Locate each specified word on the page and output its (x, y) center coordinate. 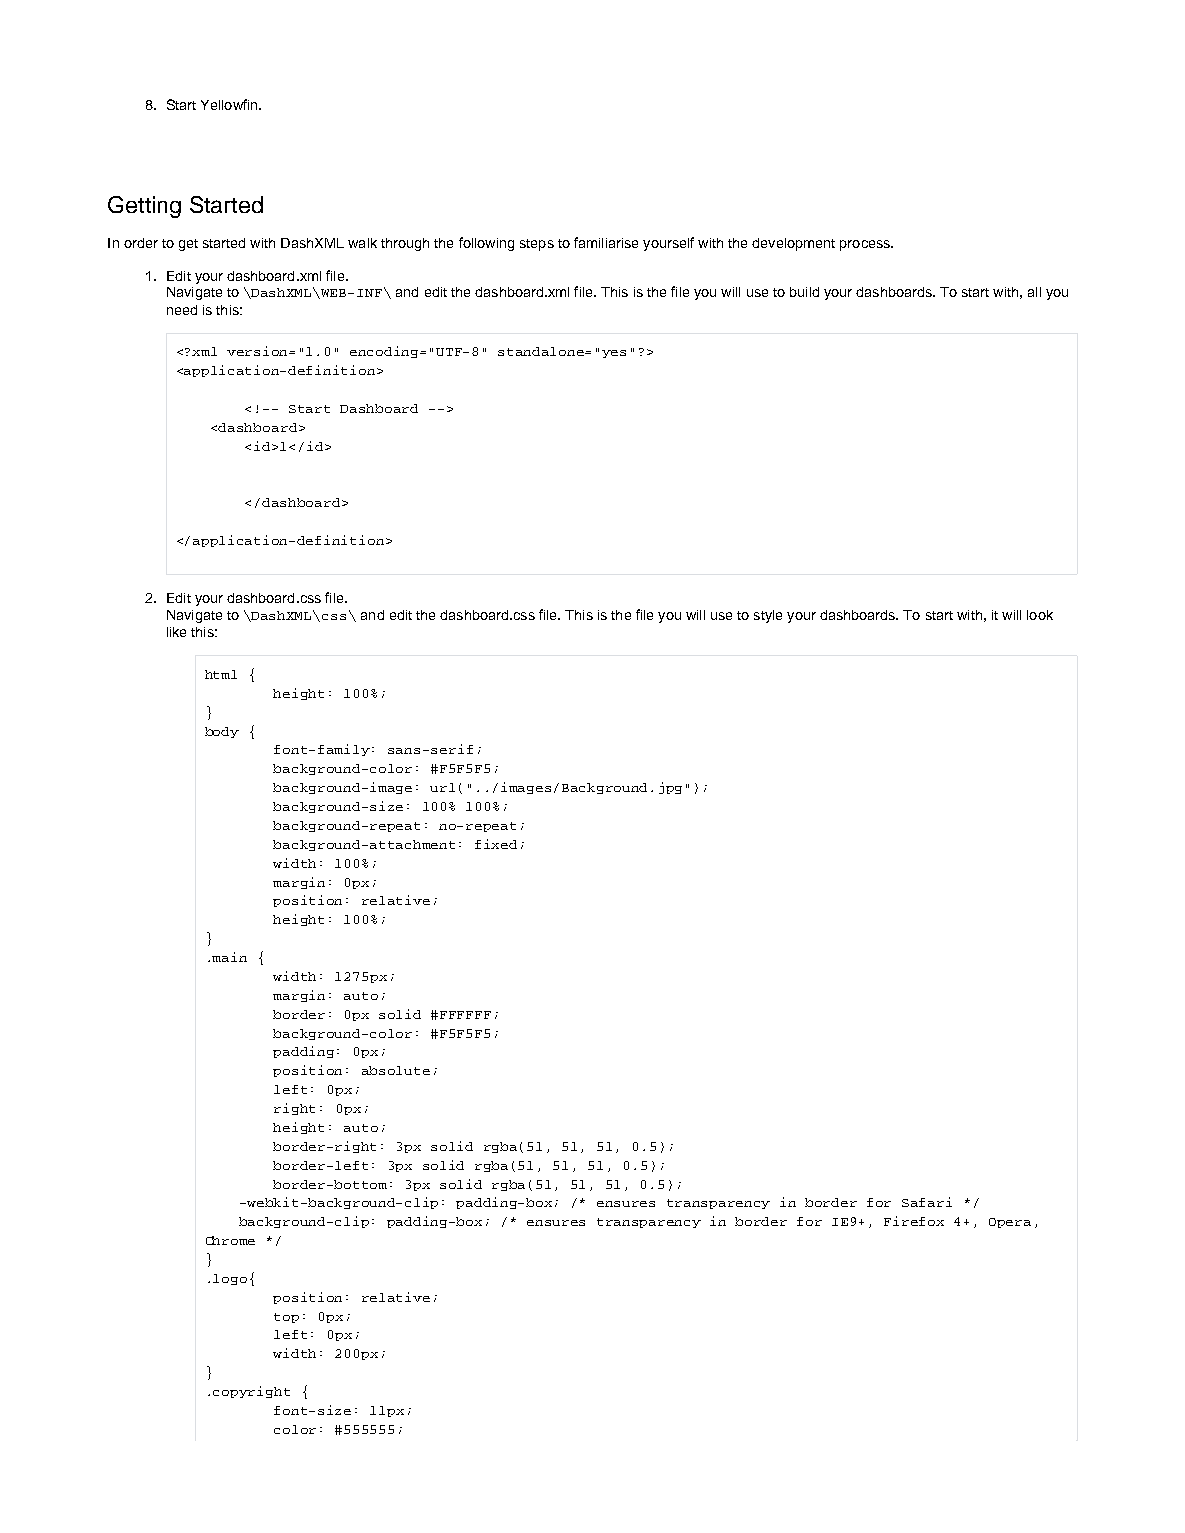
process (866, 245)
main (229, 957)
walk (362, 243)
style (768, 616)
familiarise (606, 242)
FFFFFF (465, 1015)
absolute (396, 1070)
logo (230, 1279)
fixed (496, 844)
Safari (927, 1202)
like (176, 632)
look (1040, 615)
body (222, 732)
